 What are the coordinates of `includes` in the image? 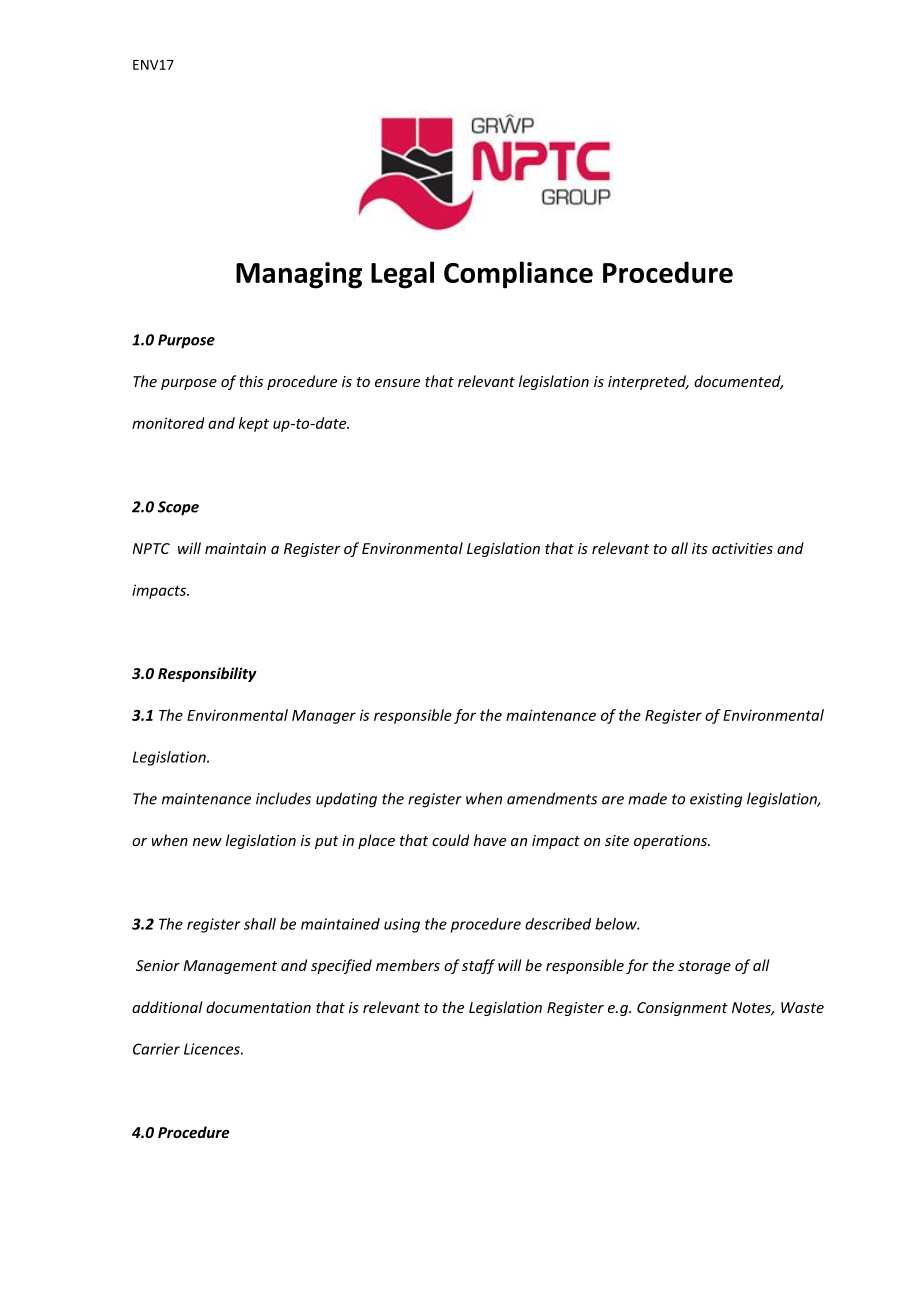 It's located at (283, 798).
